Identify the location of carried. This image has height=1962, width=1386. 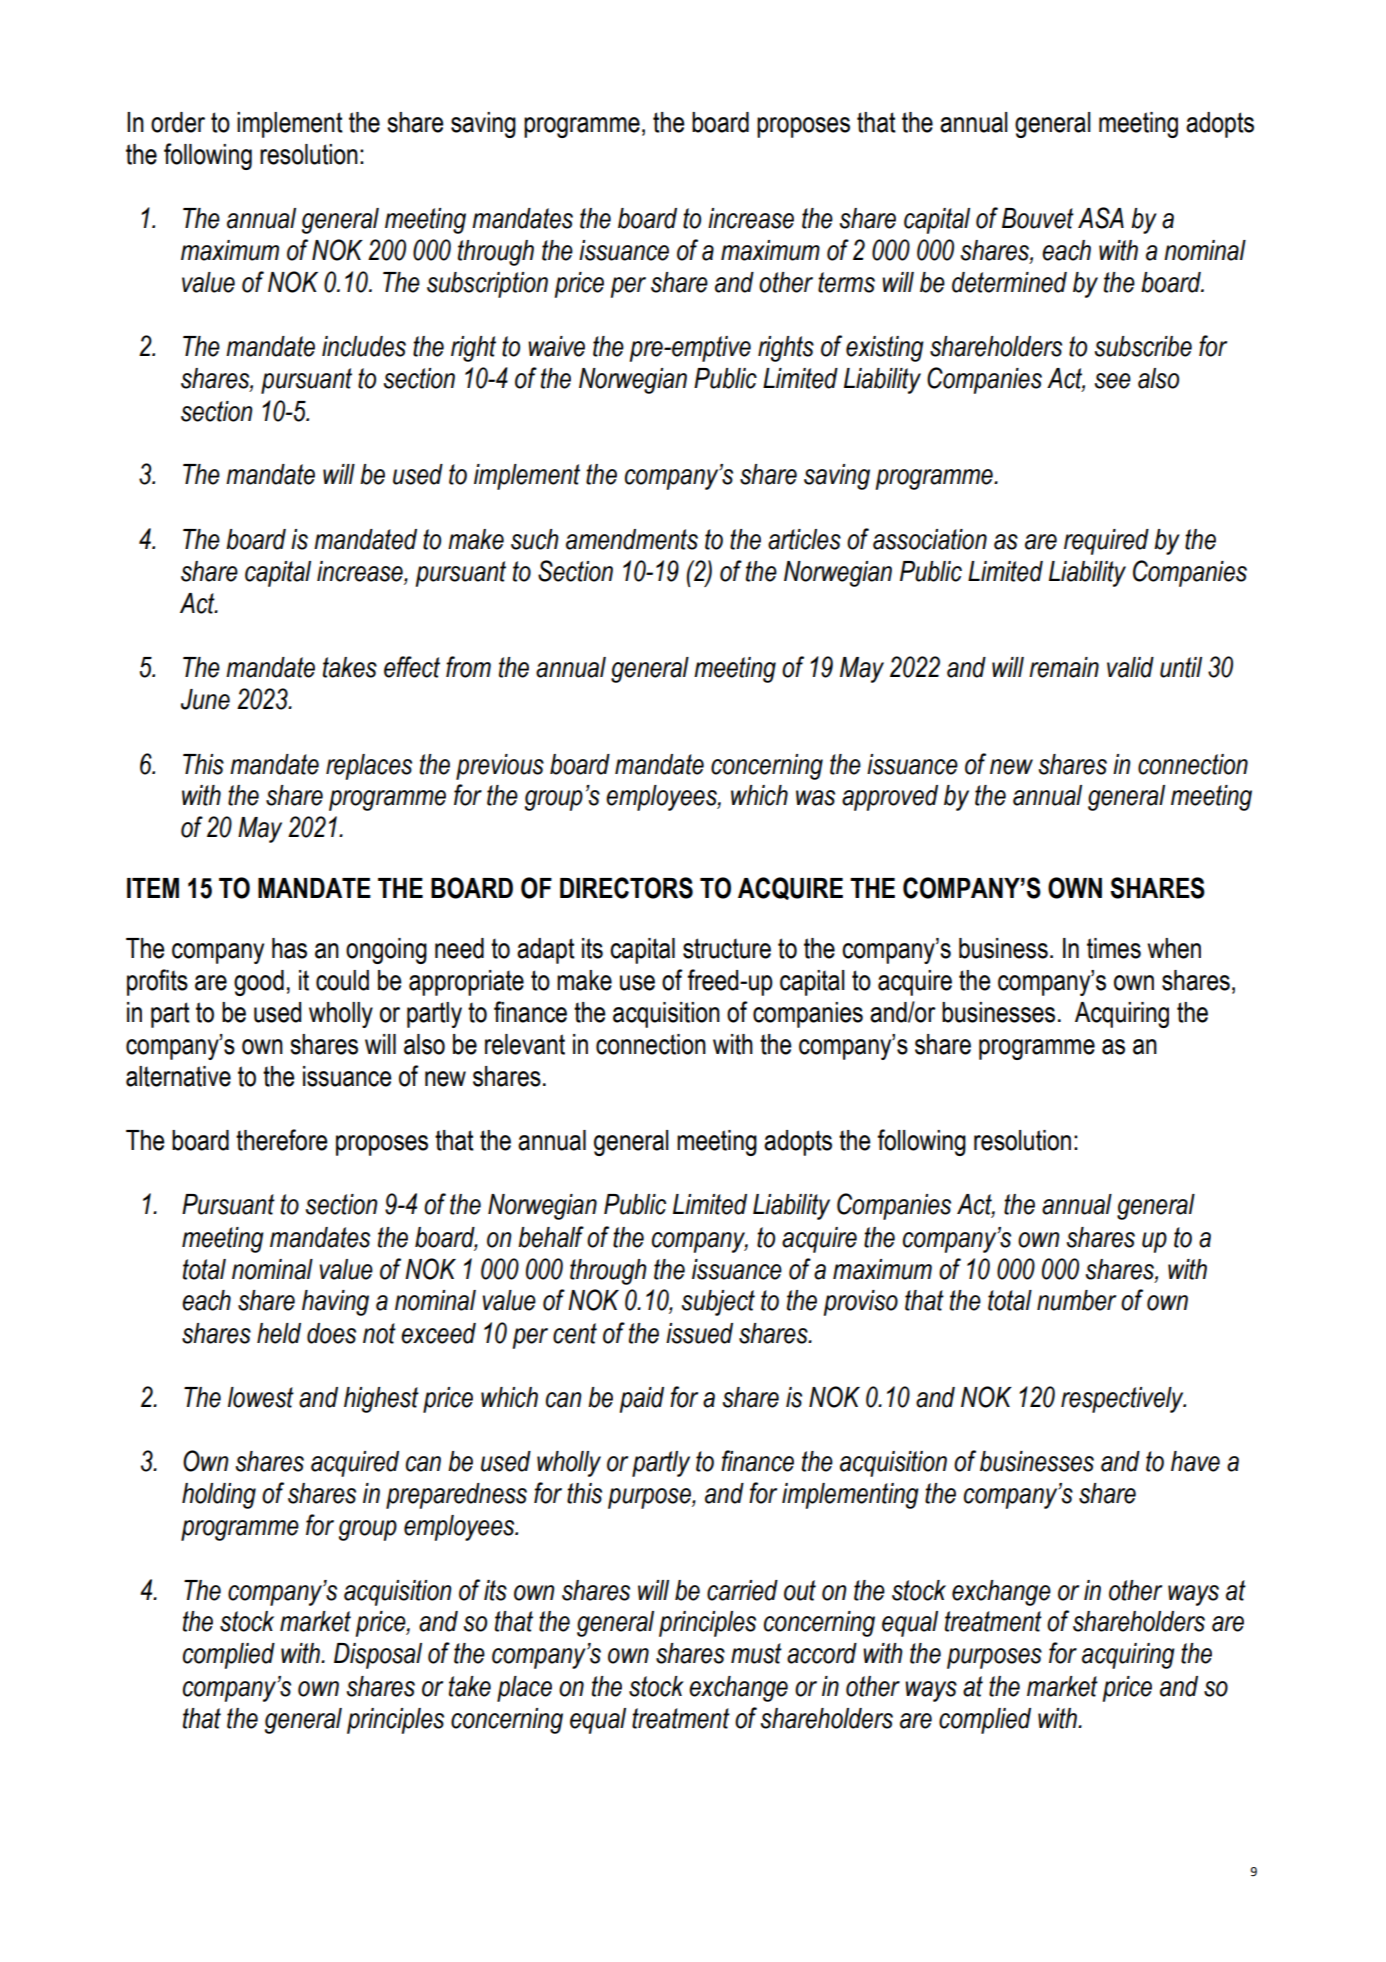
(742, 1590).
